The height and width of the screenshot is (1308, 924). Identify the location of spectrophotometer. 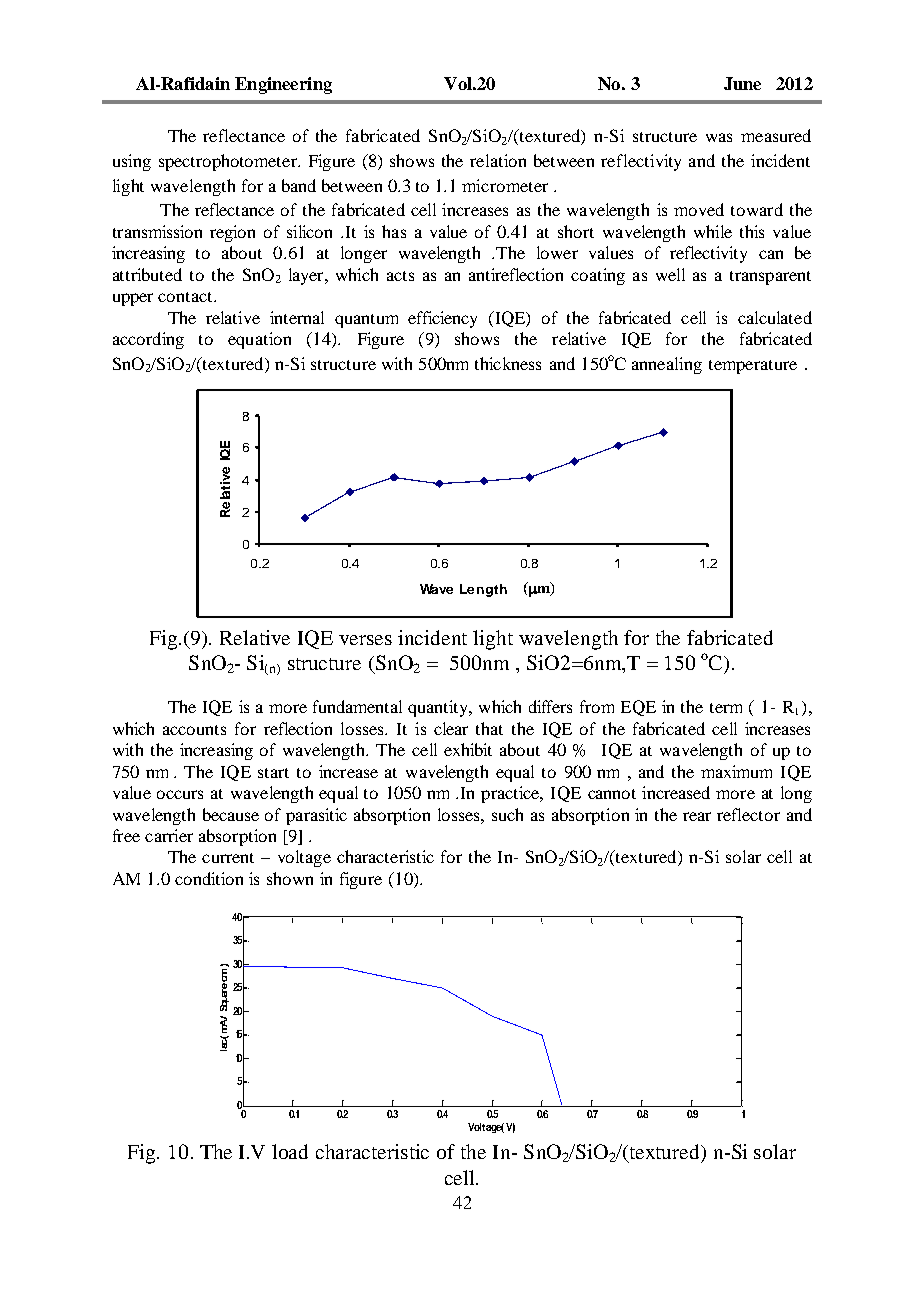
(229, 162).
